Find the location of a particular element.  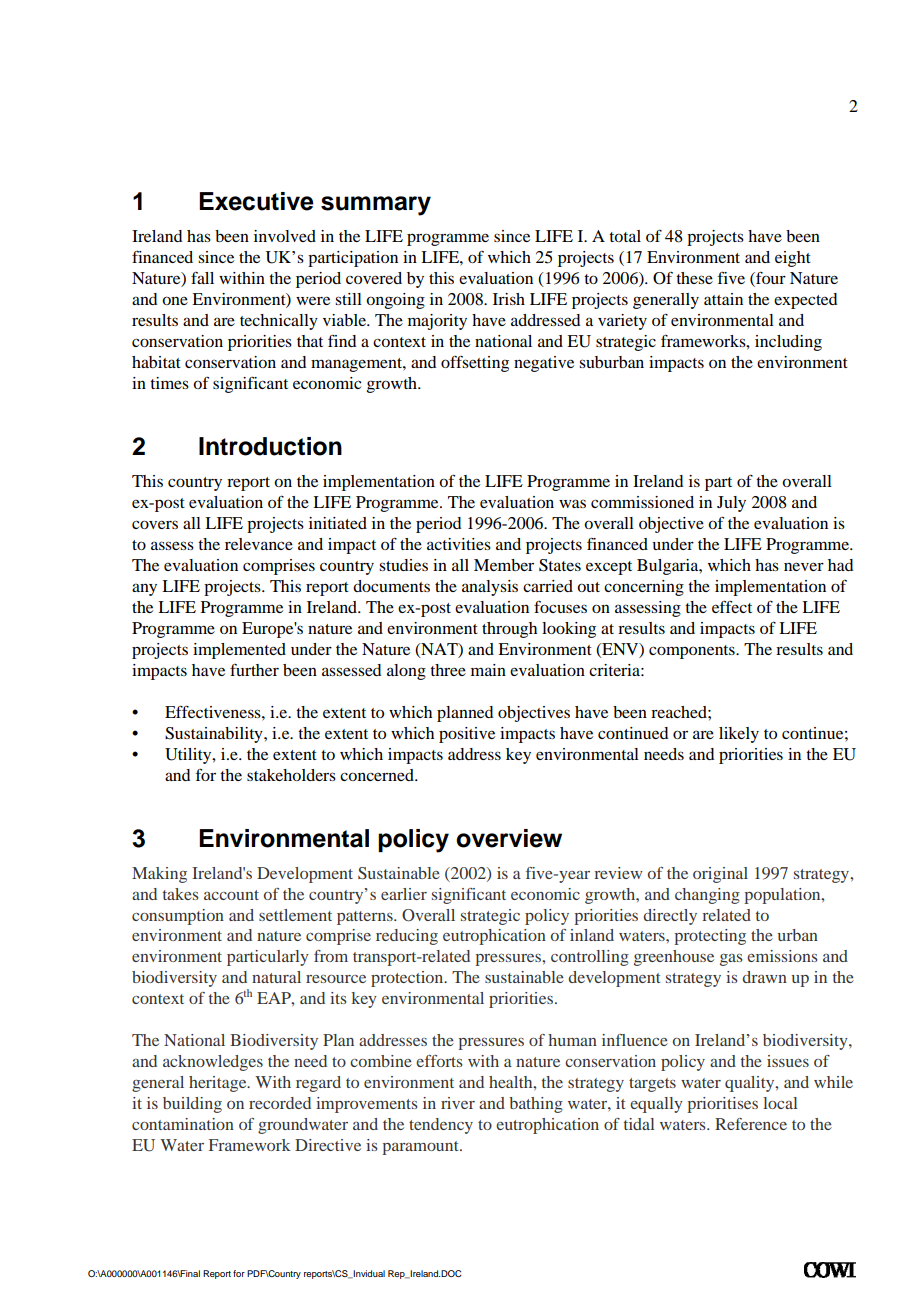

Irish is located at coordinates (509, 299).
